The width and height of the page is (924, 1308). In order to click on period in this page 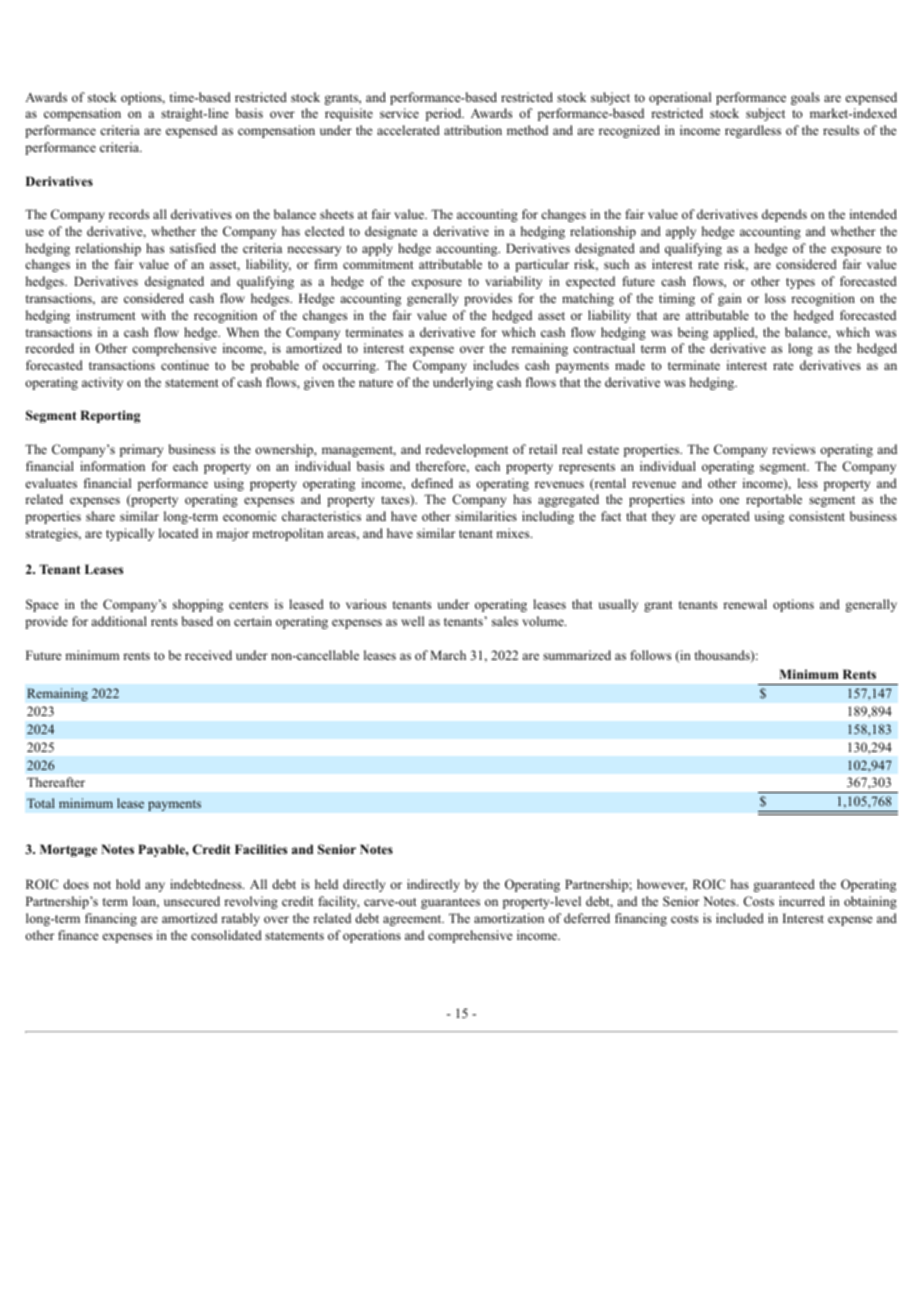, I will do `click(445, 114)`.
